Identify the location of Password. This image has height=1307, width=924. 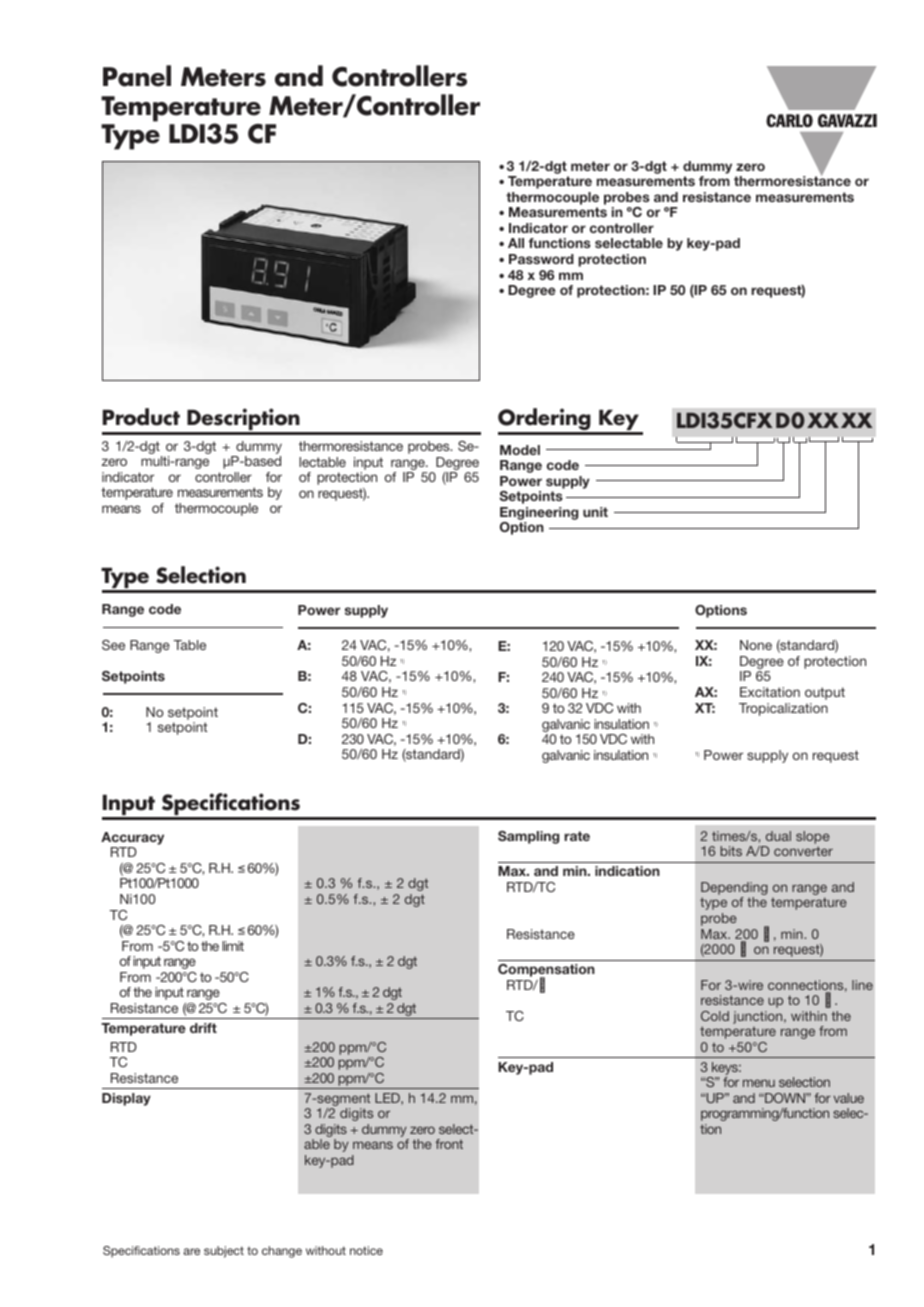
(541, 259).
